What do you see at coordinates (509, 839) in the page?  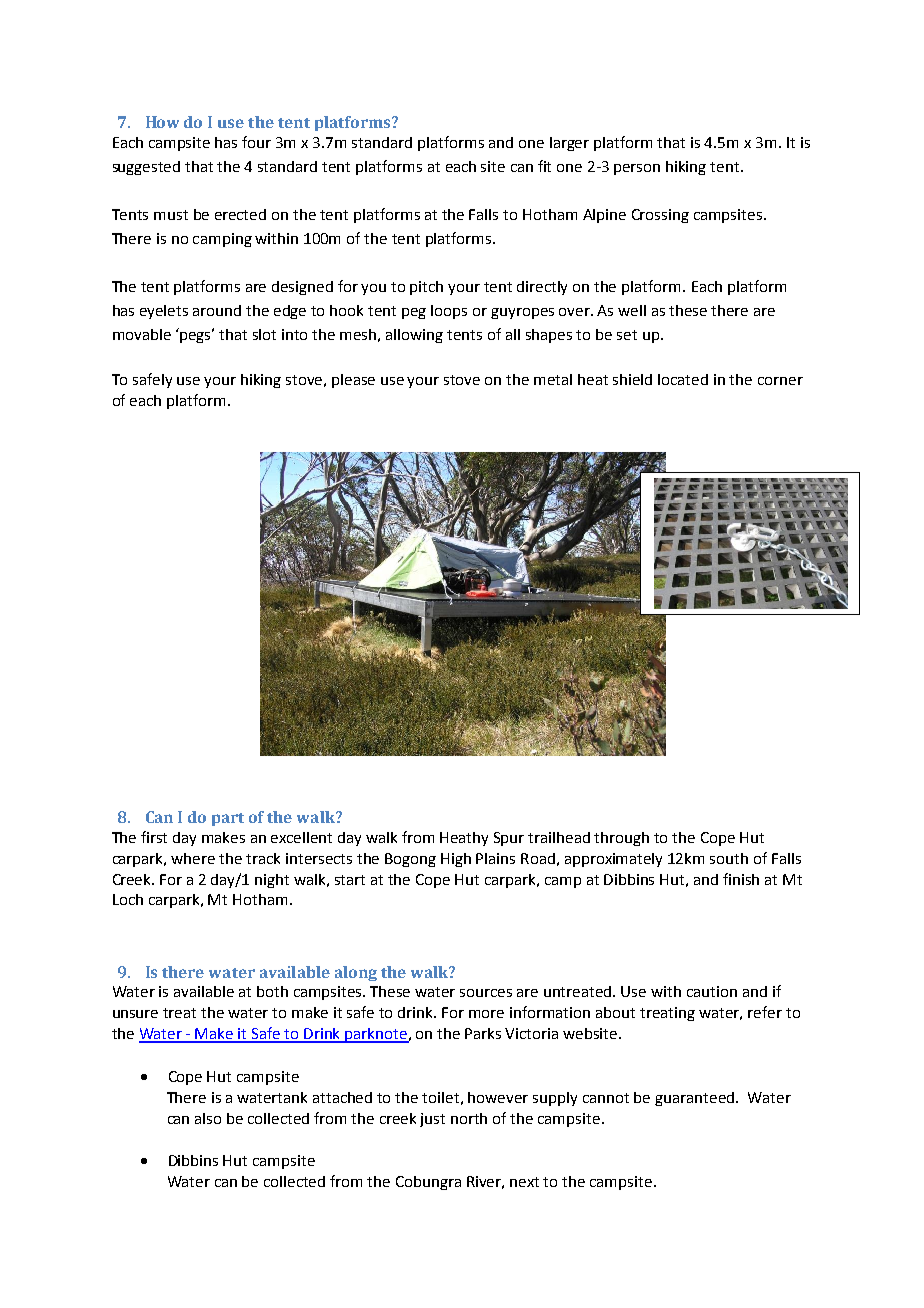 I see `Spur` at bounding box center [509, 839].
